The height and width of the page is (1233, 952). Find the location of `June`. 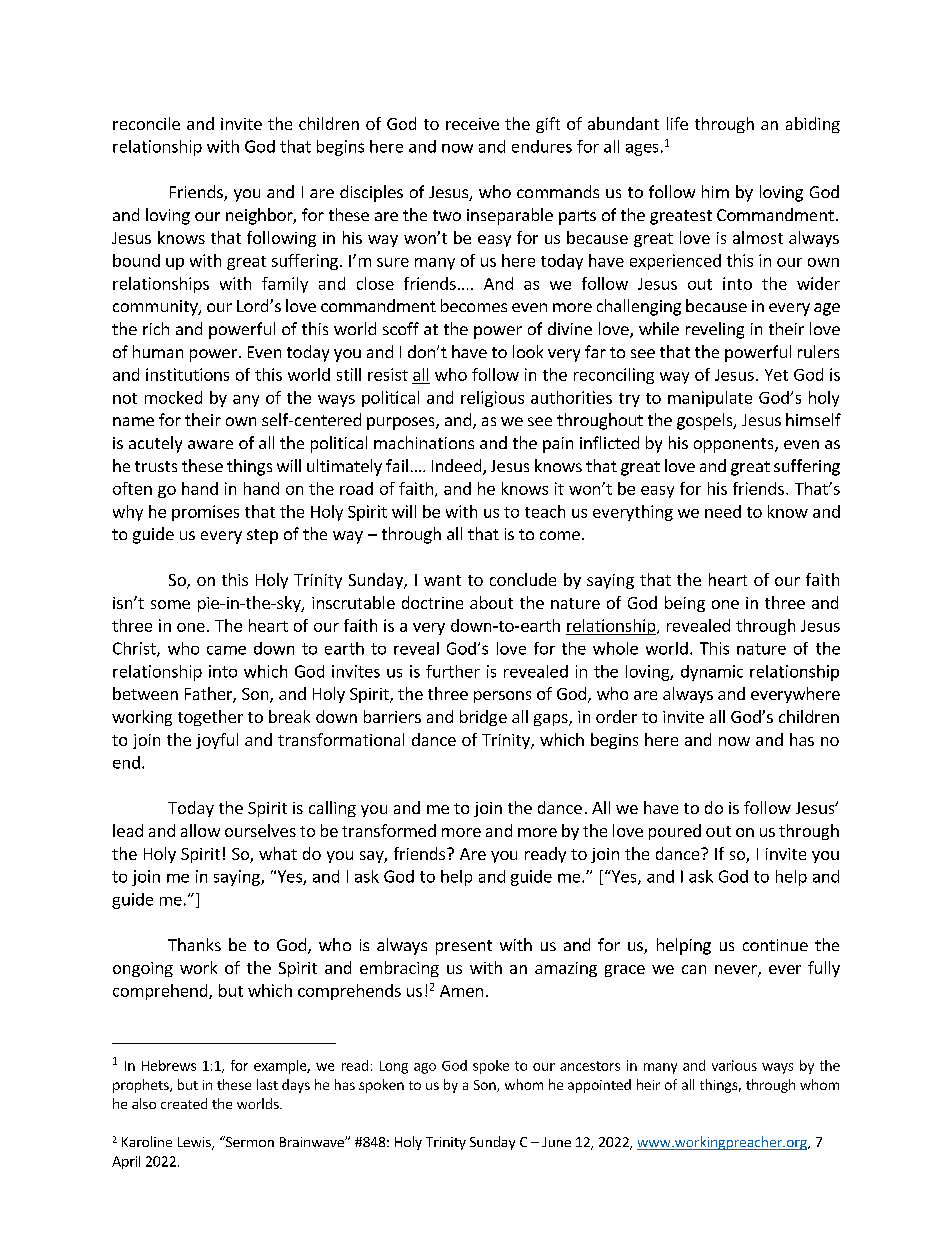

June is located at coordinates (556, 1142).
